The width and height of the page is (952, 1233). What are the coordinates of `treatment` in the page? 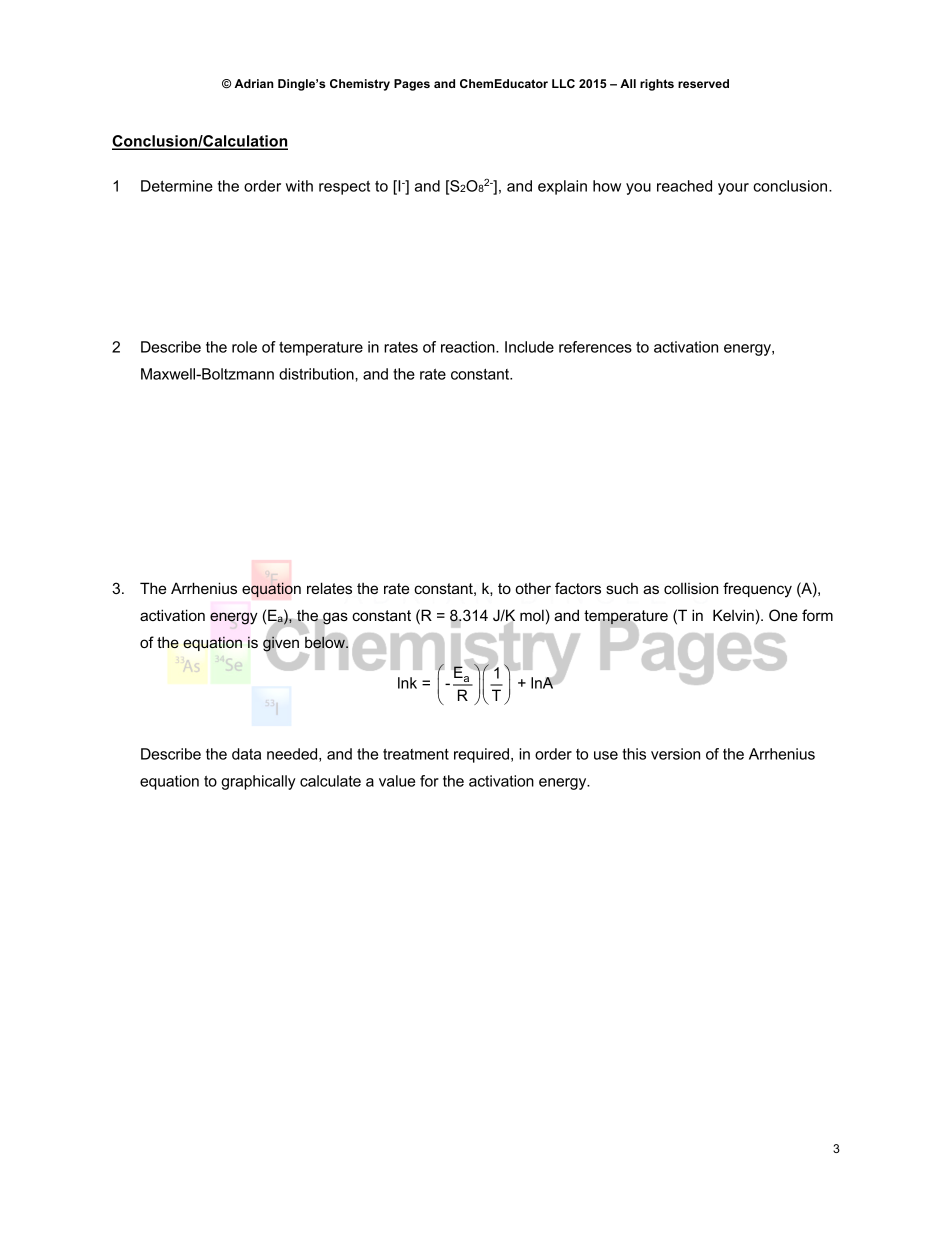 It's located at (416, 754).
